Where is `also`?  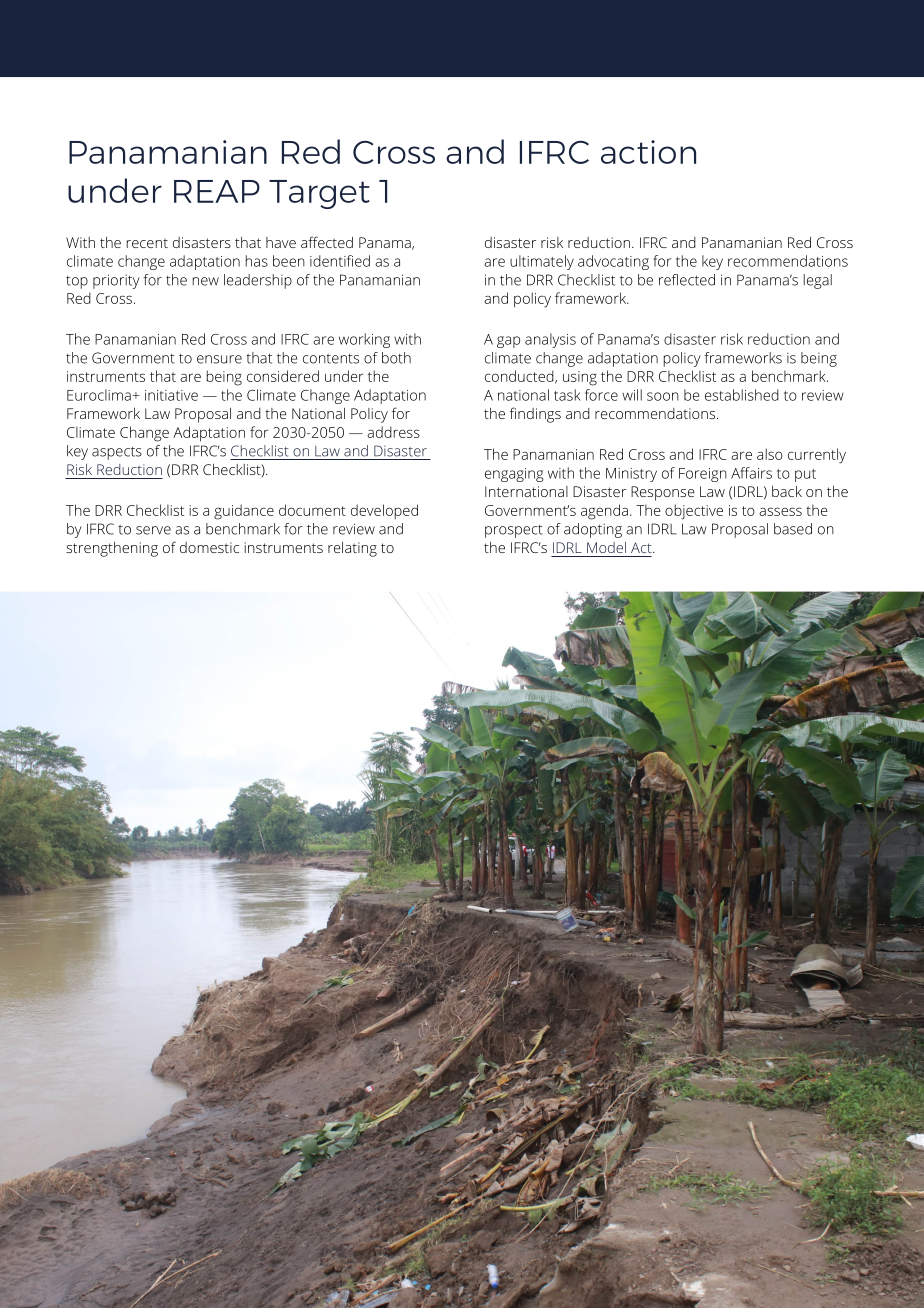 also is located at coordinates (770, 454).
